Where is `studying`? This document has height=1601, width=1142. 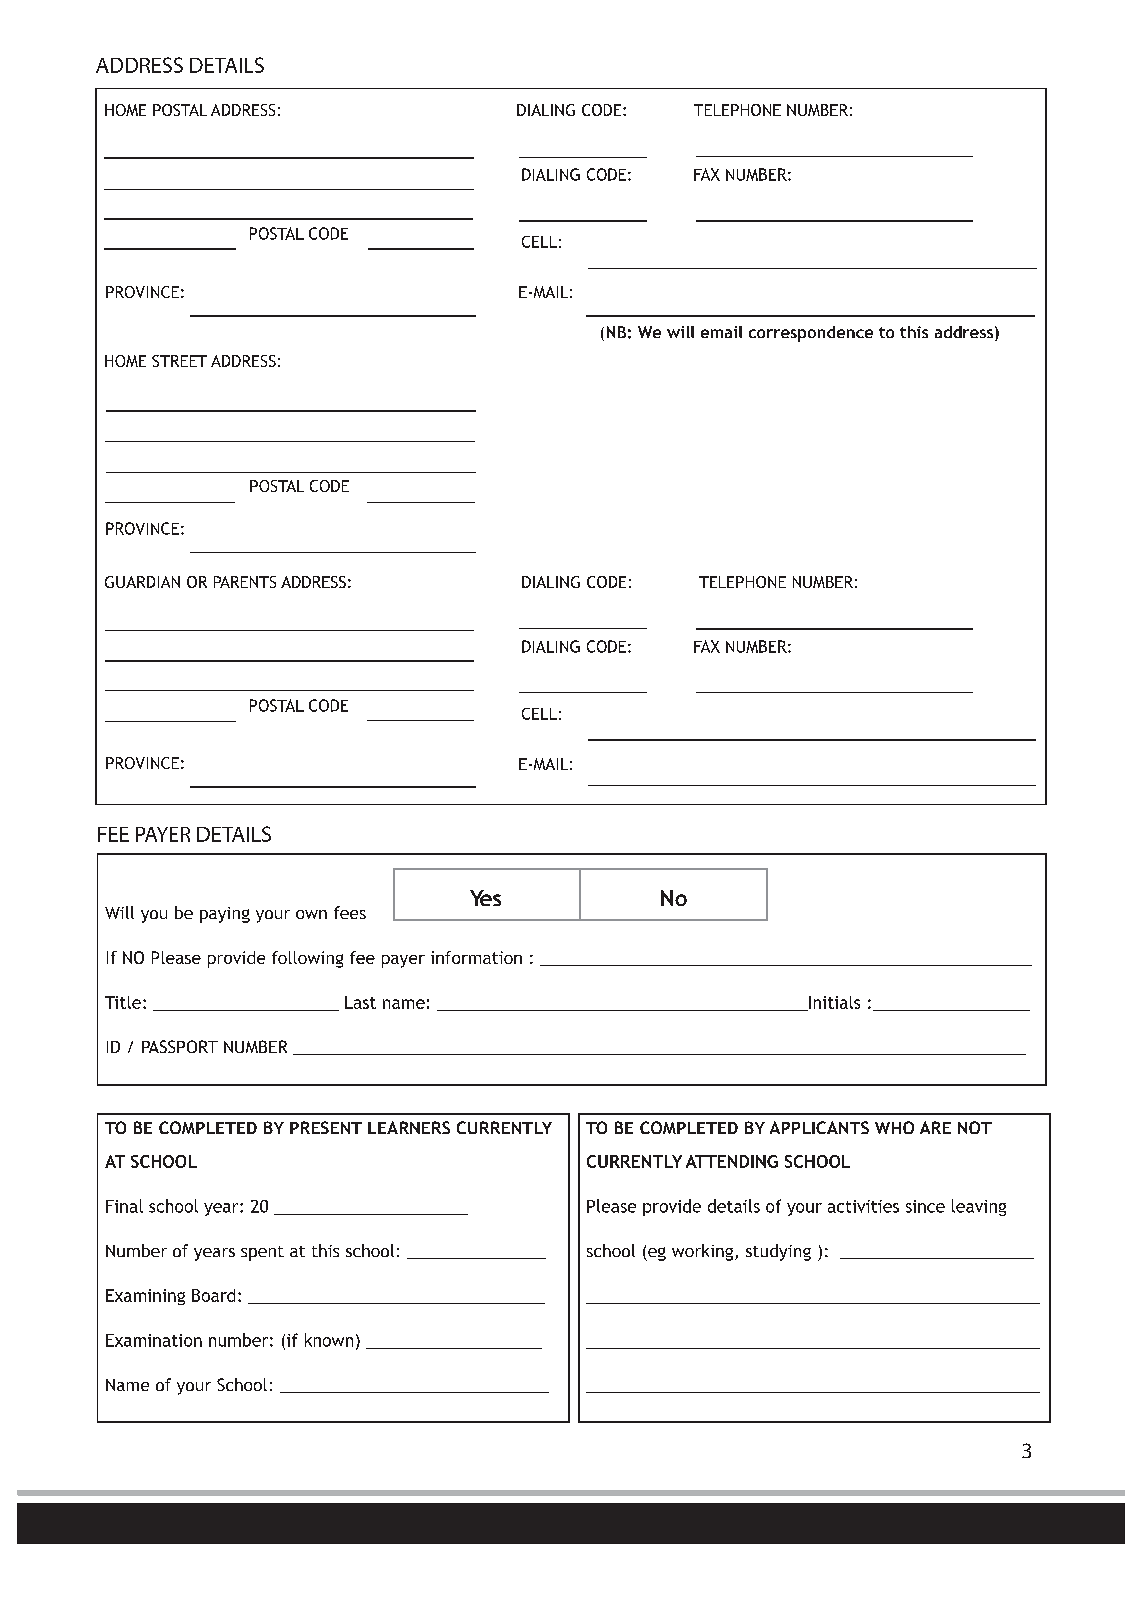 studying is located at coordinates (778, 1252).
